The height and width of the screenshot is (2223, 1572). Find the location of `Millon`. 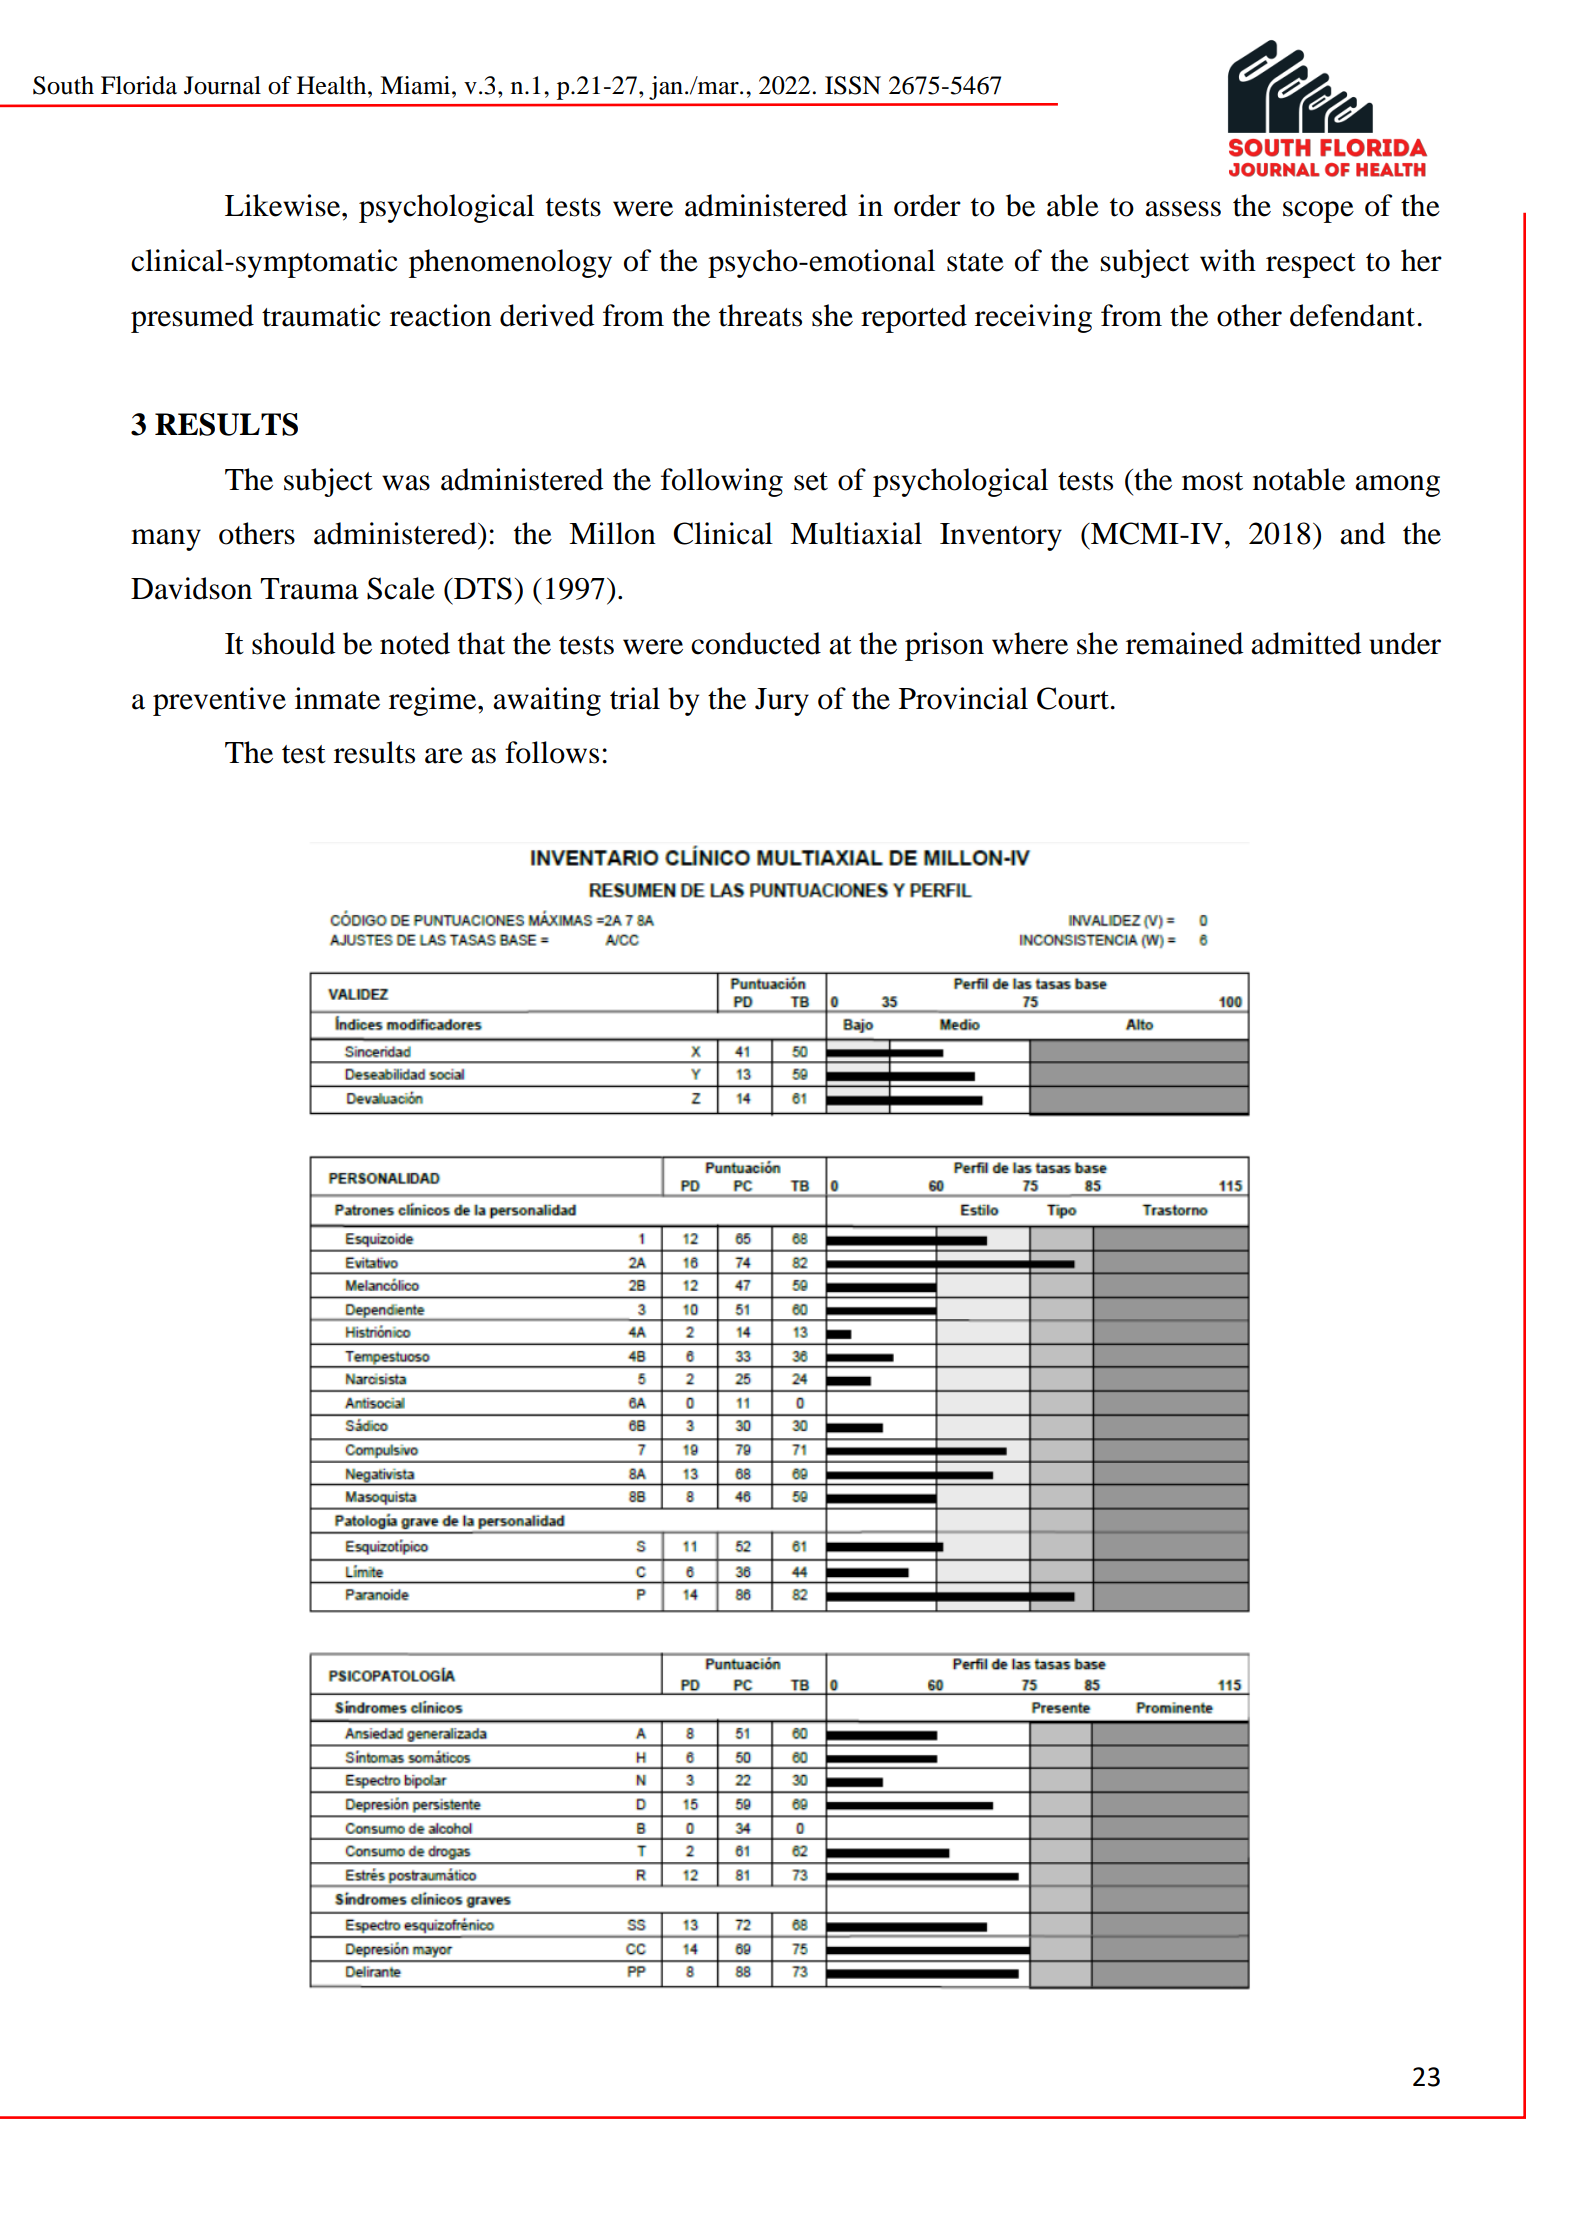

Millon is located at coordinates (612, 533).
